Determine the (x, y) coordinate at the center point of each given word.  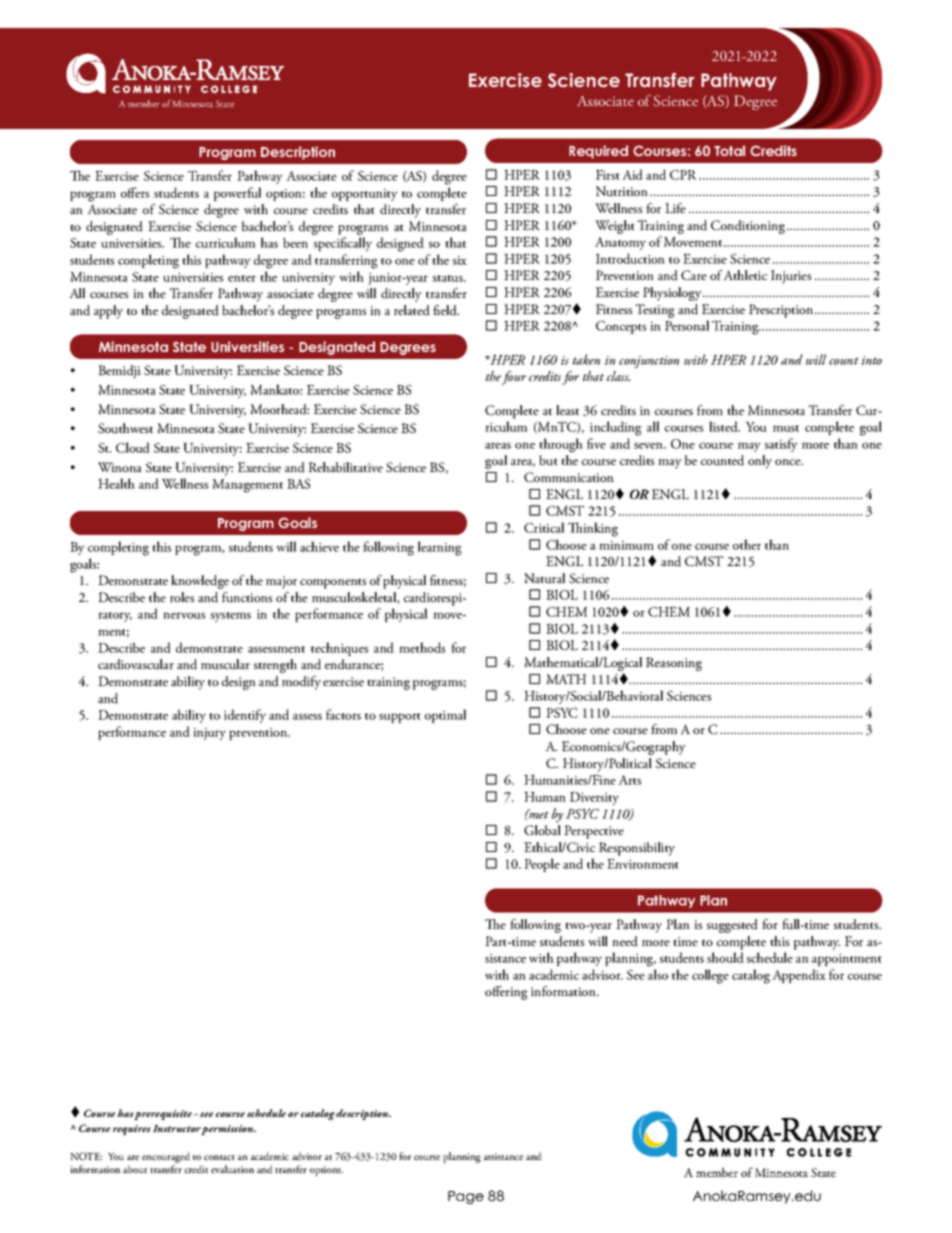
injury (209, 734)
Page (466, 1197)
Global (542, 830)
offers (135, 192)
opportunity (365, 195)
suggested (732, 926)
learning (440, 548)
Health (116, 483)
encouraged (166, 1157)
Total (729, 150)
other (747, 544)
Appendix (799, 976)
